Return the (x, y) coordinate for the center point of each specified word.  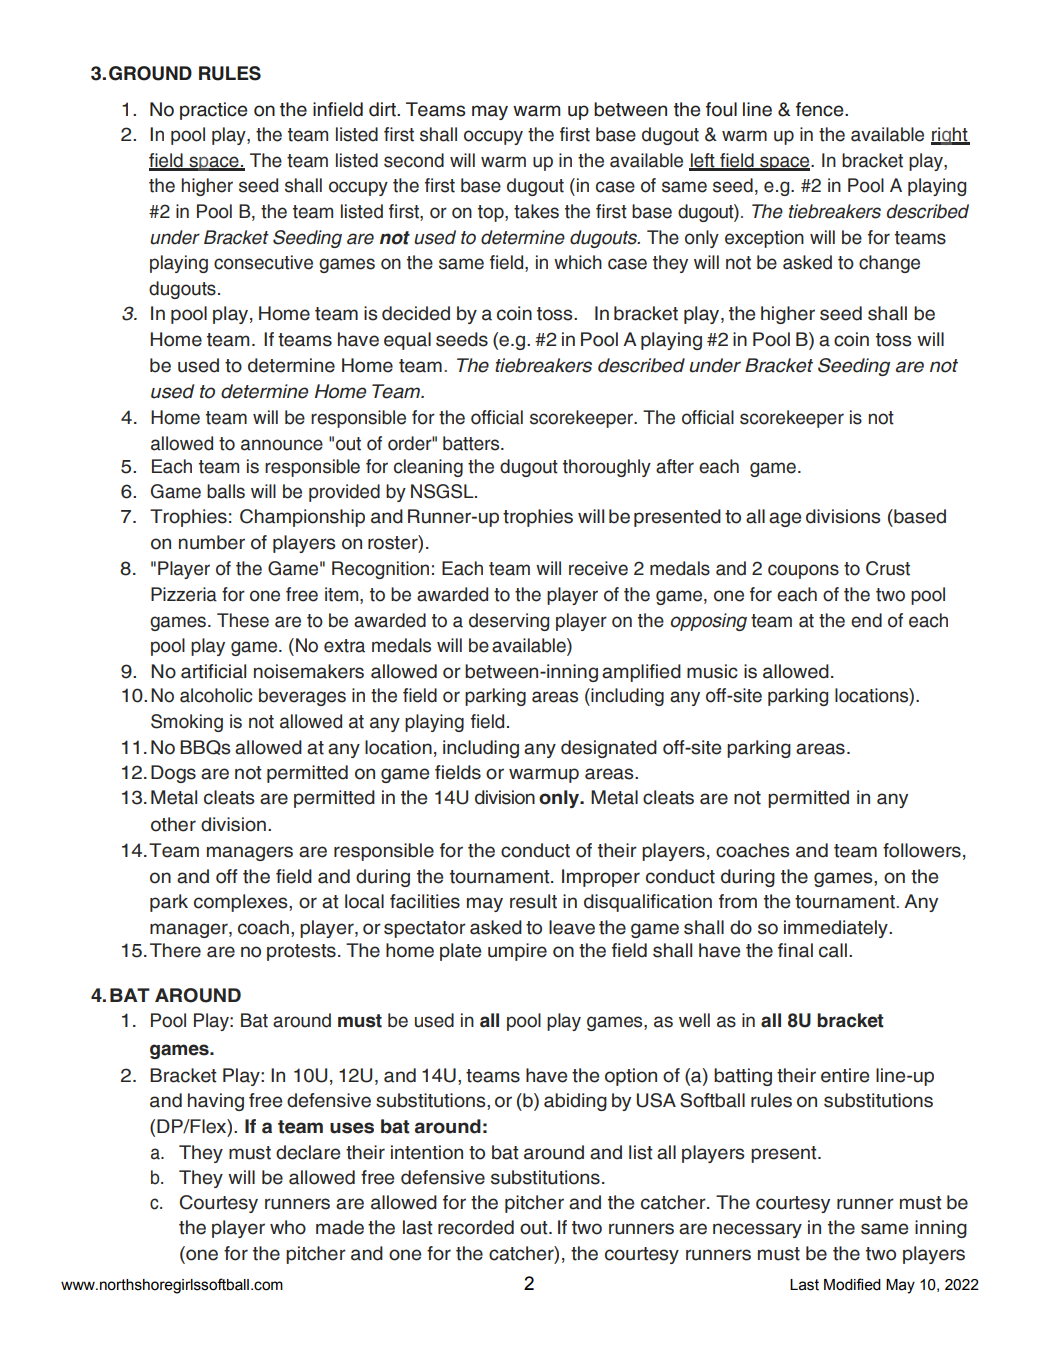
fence (821, 109)
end (866, 620)
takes (536, 211)
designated (609, 749)
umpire (517, 952)
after (675, 466)
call (833, 950)
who (288, 1227)
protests (301, 952)
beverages (302, 697)
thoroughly (607, 468)
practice (214, 111)
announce (282, 445)
